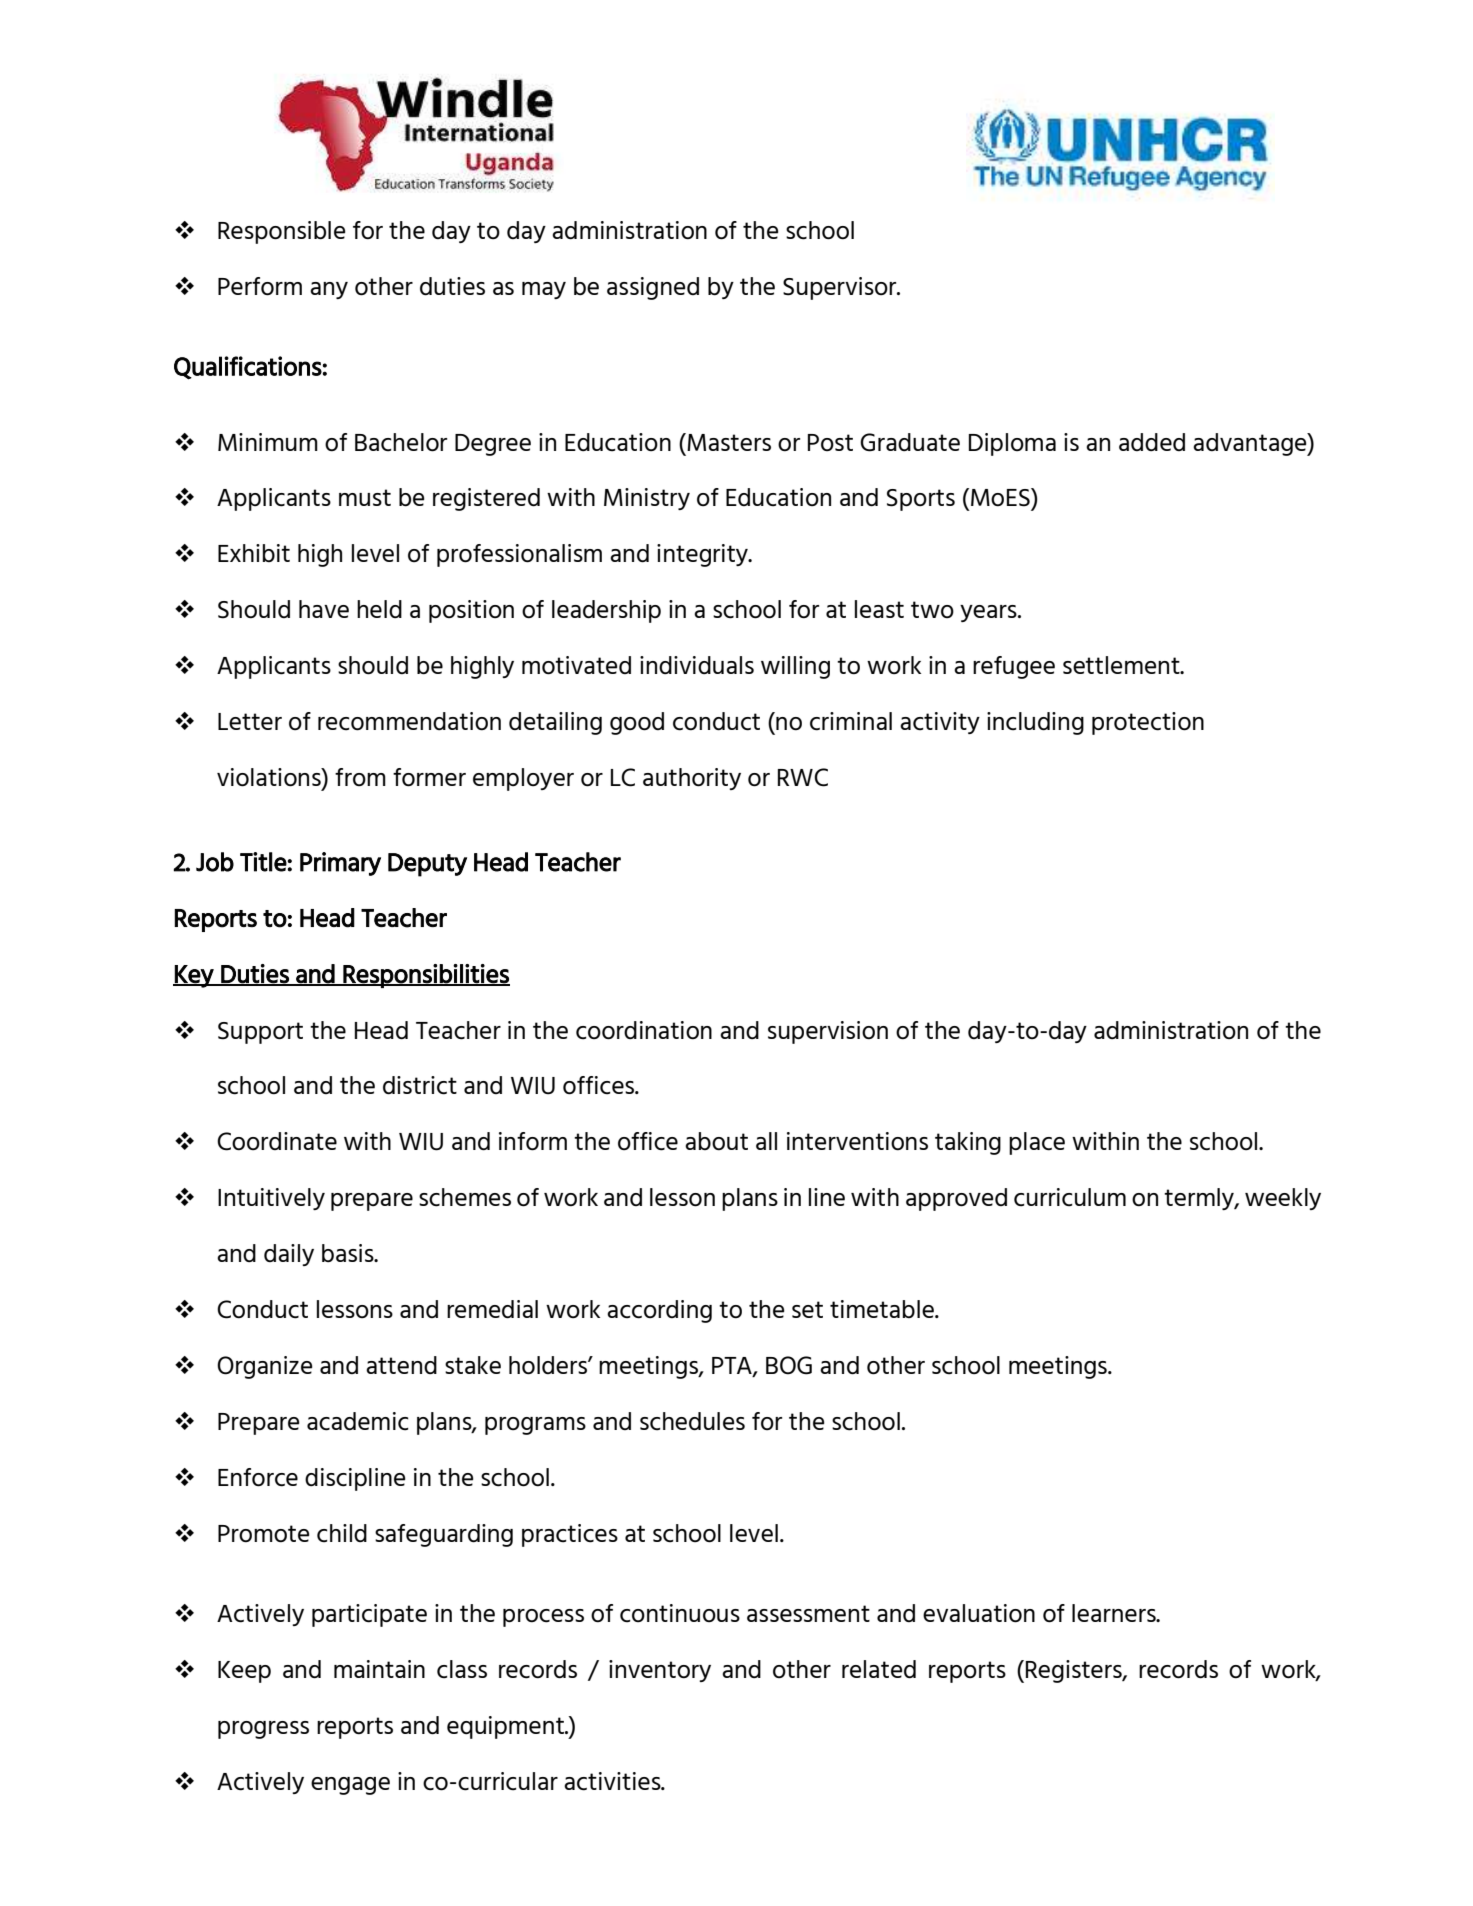  What do you see at coordinates (828, 1032) in the image?
I see `supervision` at bounding box center [828, 1032].
